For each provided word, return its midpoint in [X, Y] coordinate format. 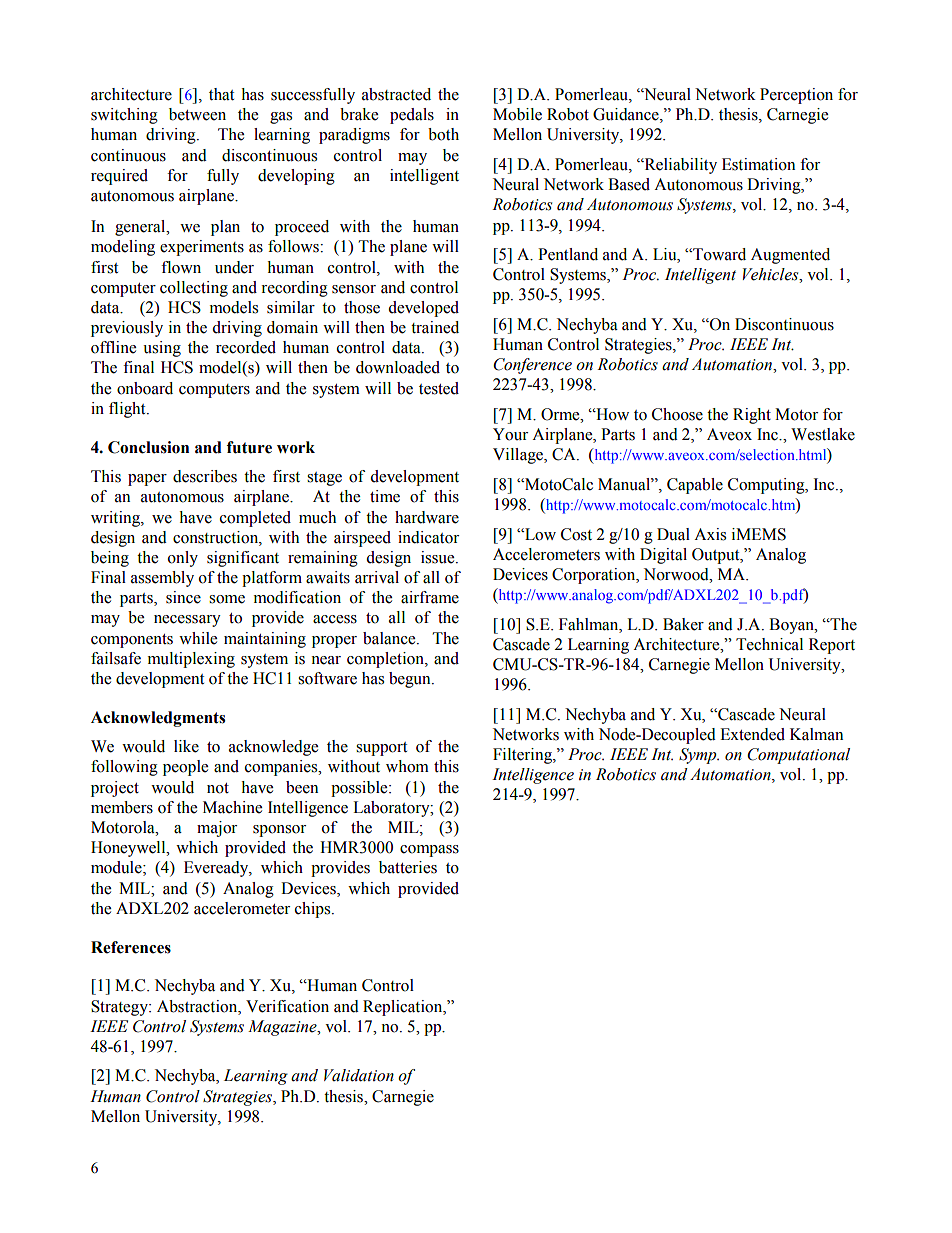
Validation [359, 1075]
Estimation [758, 164]
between [197, 114]
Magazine [283, 1028]
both [443, 134]
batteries [408, 867]
